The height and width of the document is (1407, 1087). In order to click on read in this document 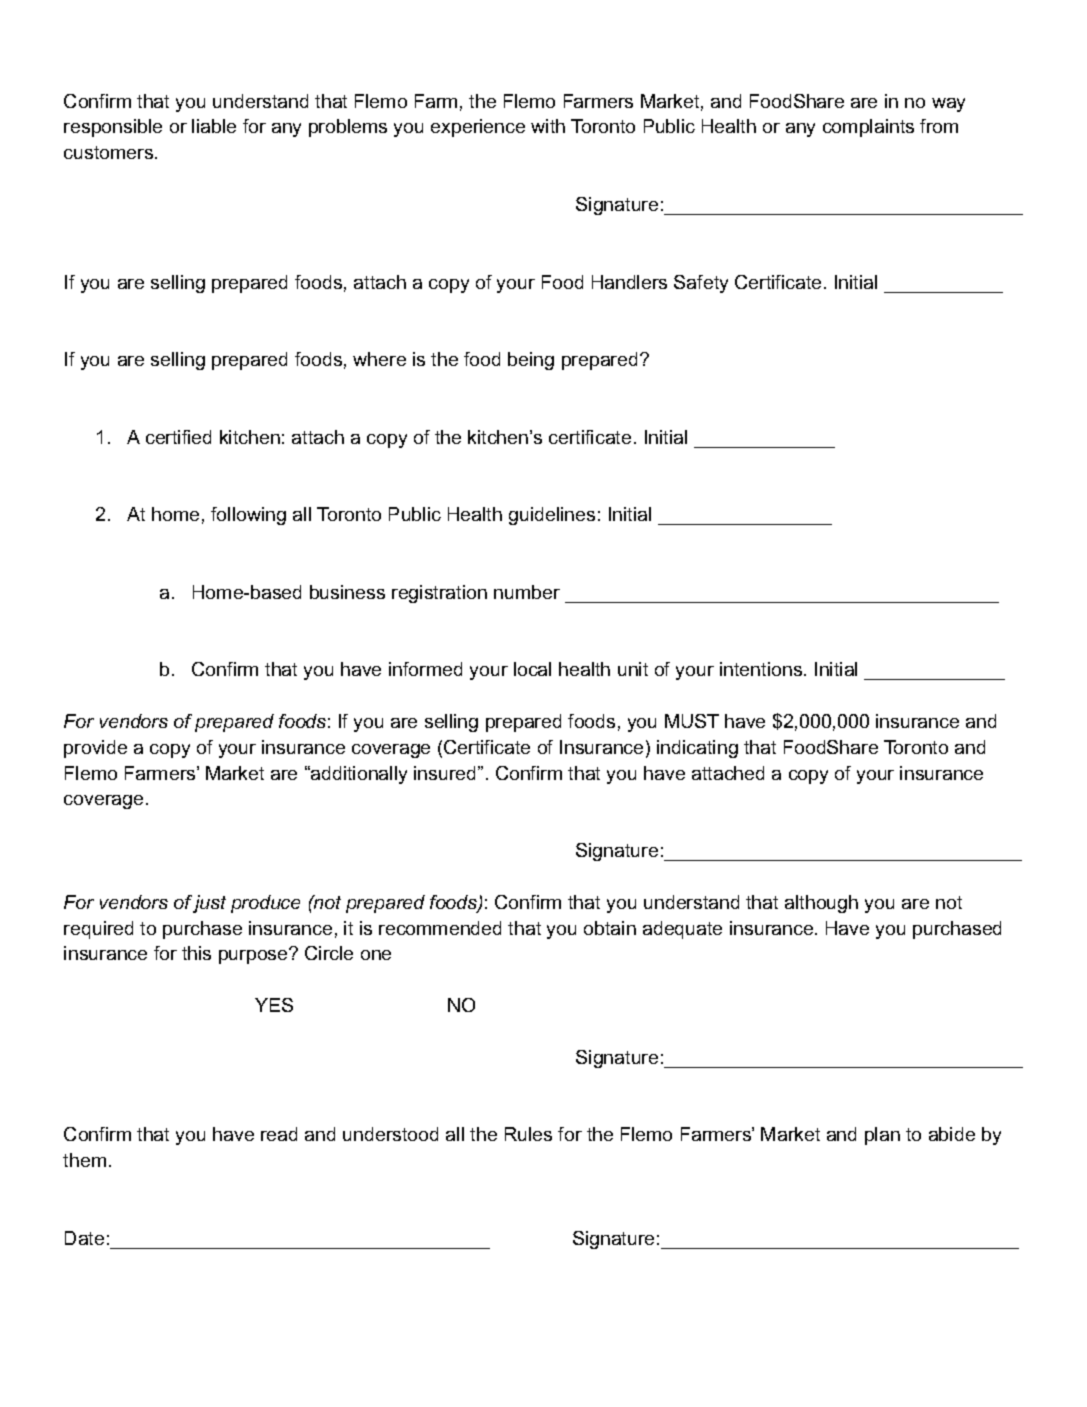, I will do `click(279, 1134)`.
